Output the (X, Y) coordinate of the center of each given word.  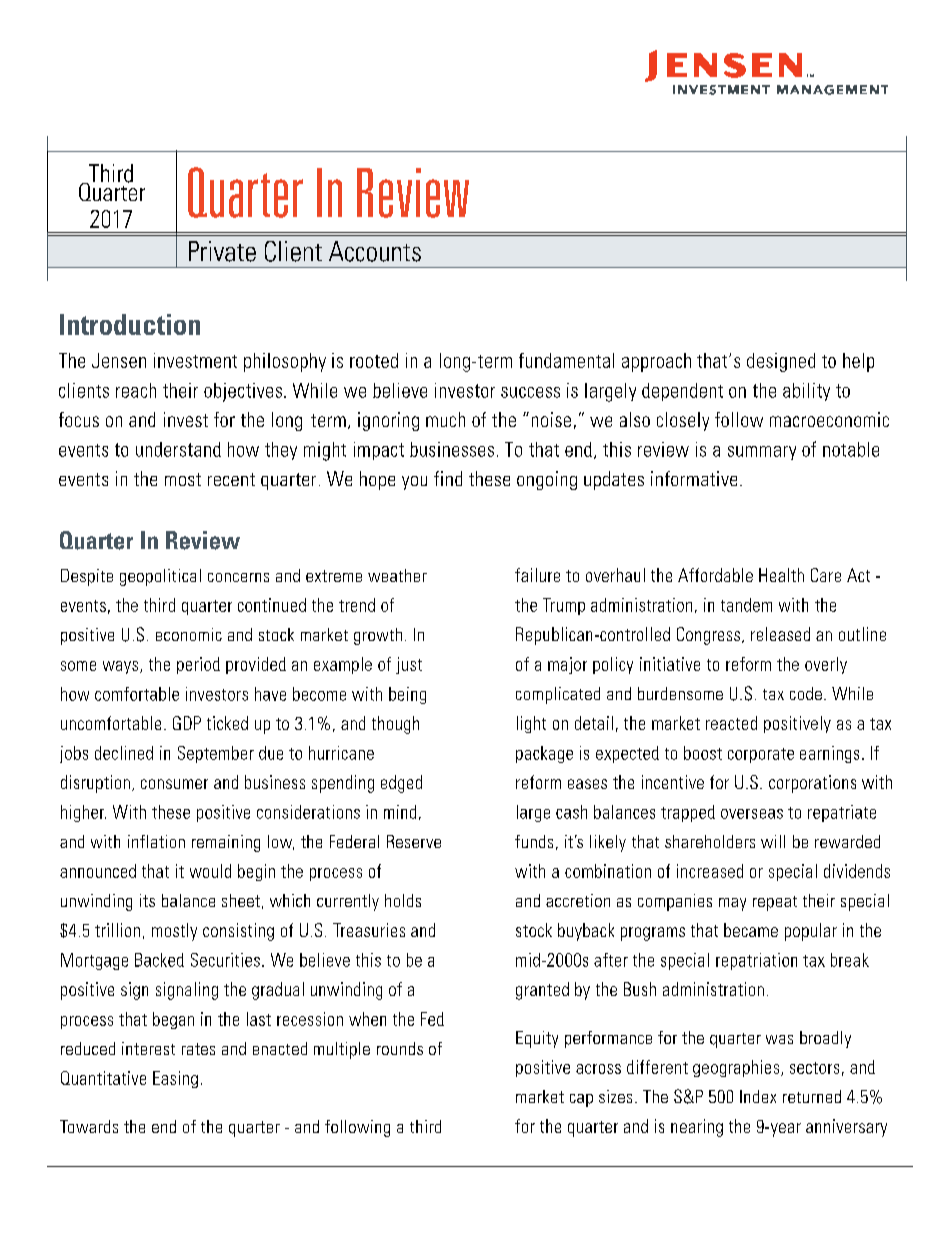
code (806, 693)
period (198, 665)
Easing (175, 1079)
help (858, 362)
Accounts (375, 251)
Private (222, 251)
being (407, 695)
